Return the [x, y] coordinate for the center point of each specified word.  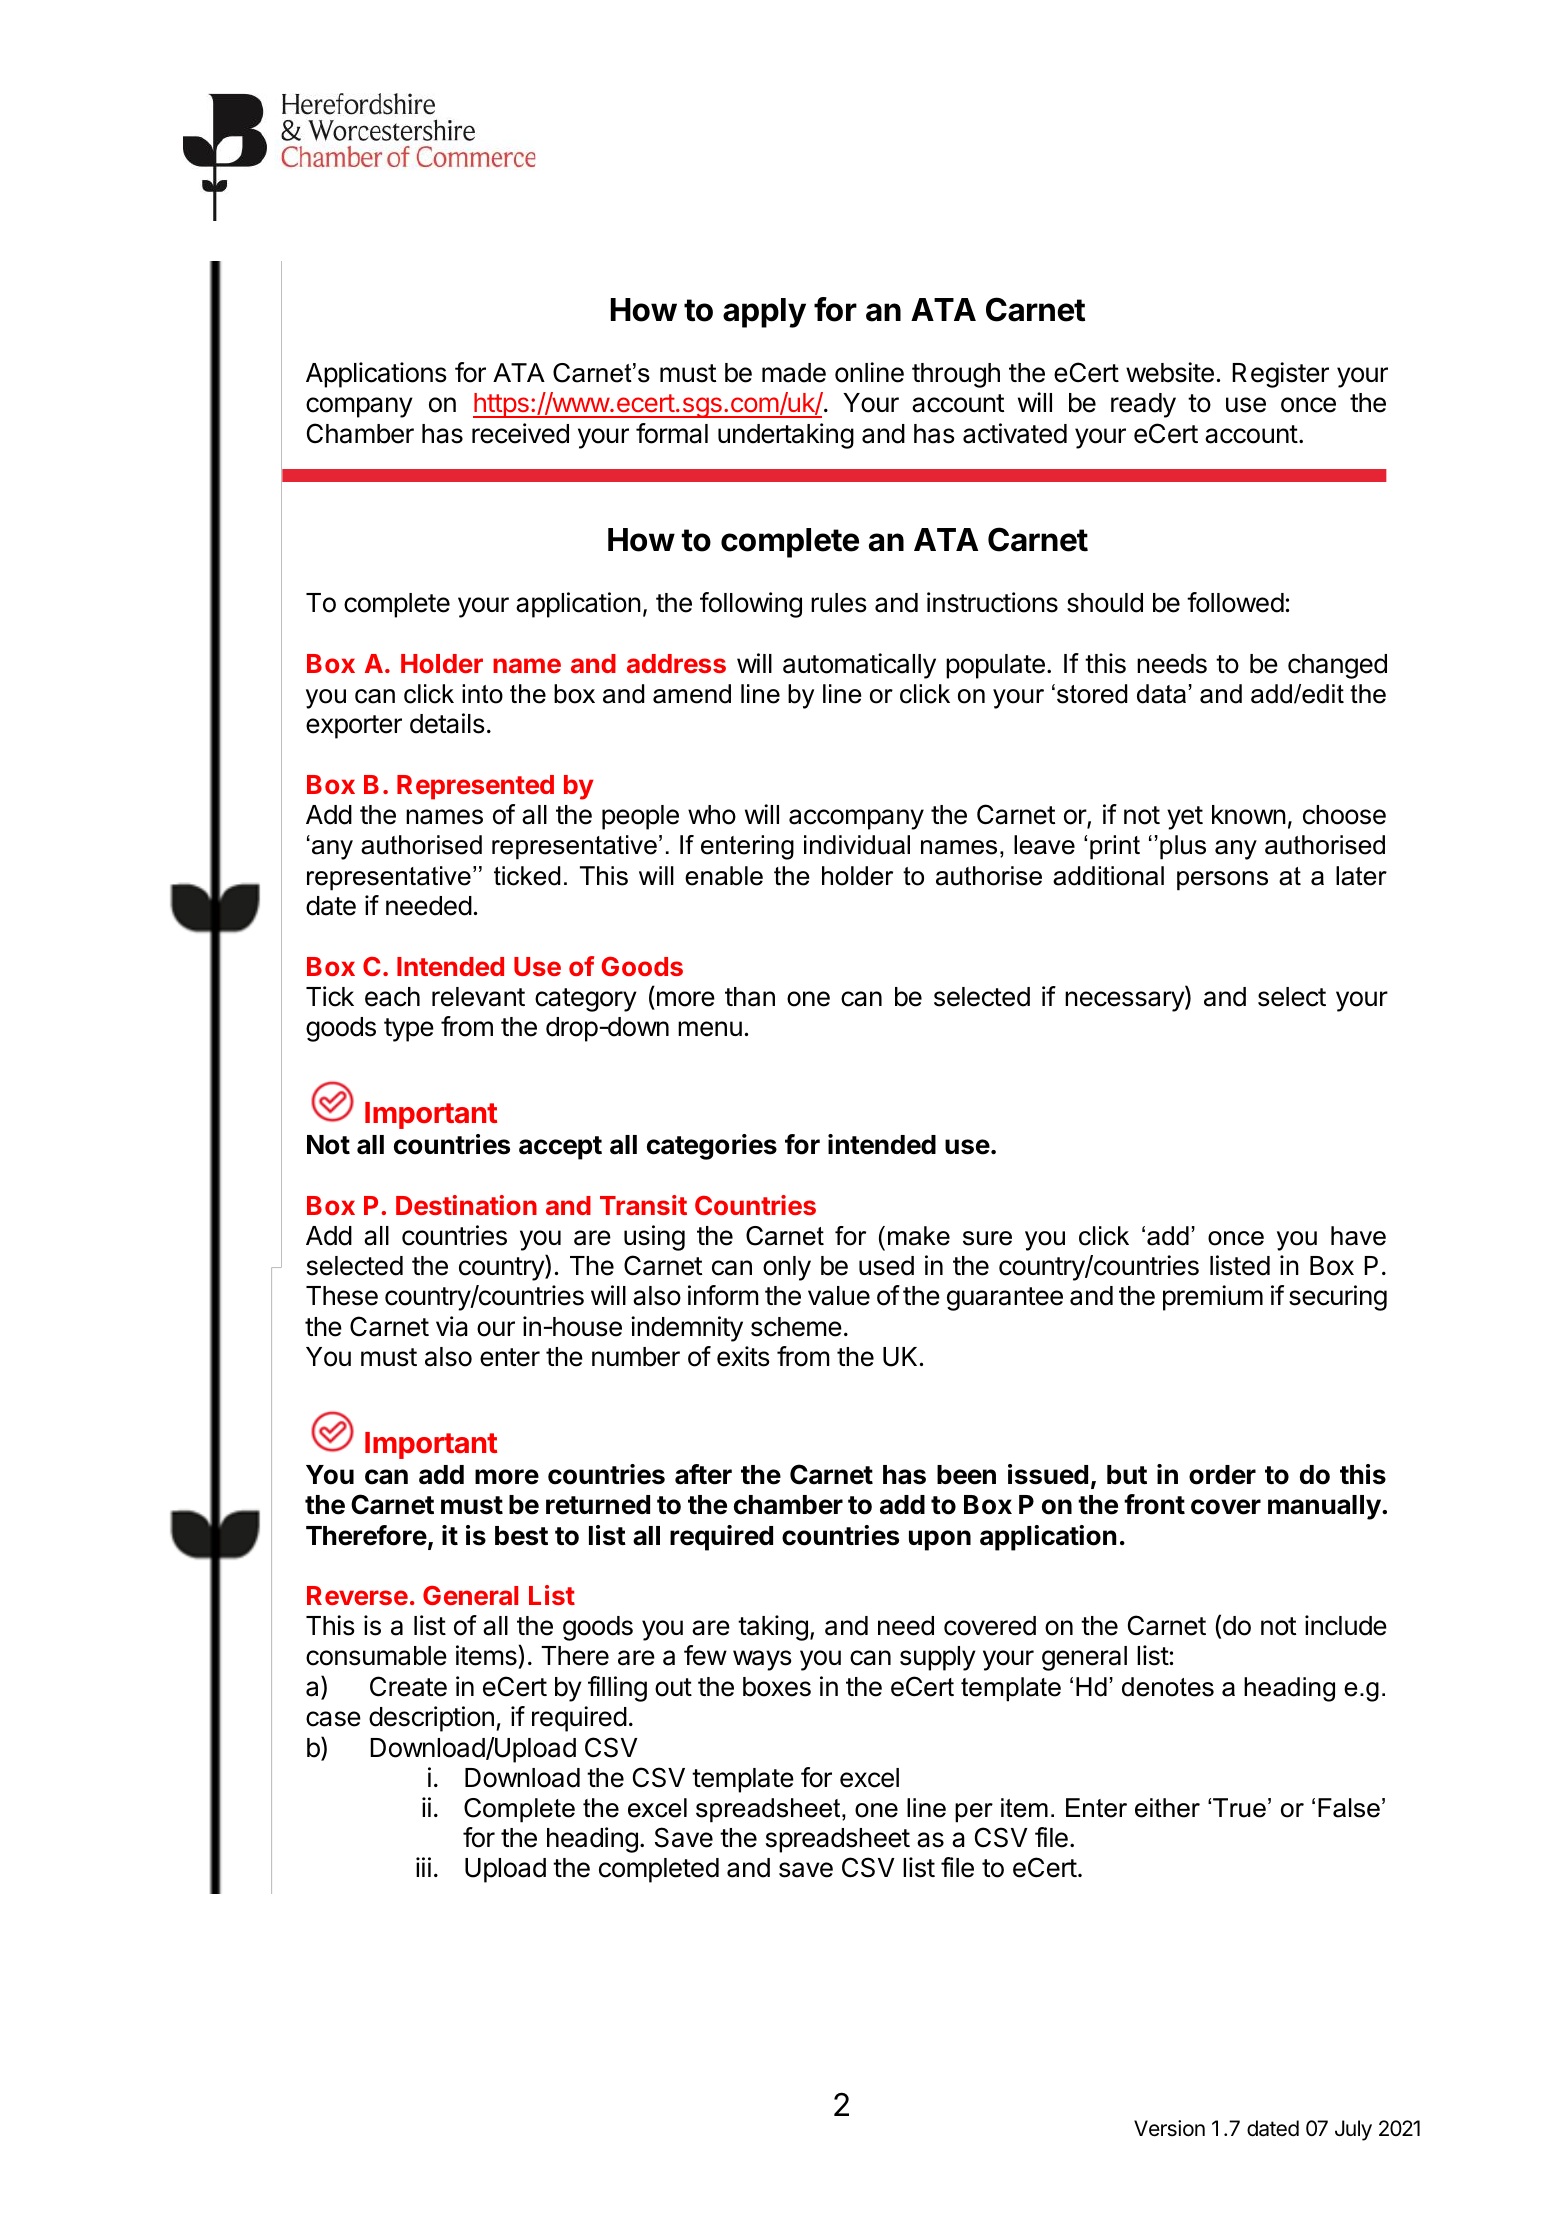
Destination [466, 1205]
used [886, 1266]
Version [1169, 2128]
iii [423, 1867]
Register [1280, 375]
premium [1213, 1298]
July [1353, 2130]
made [794, 373]
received [520, 433]
